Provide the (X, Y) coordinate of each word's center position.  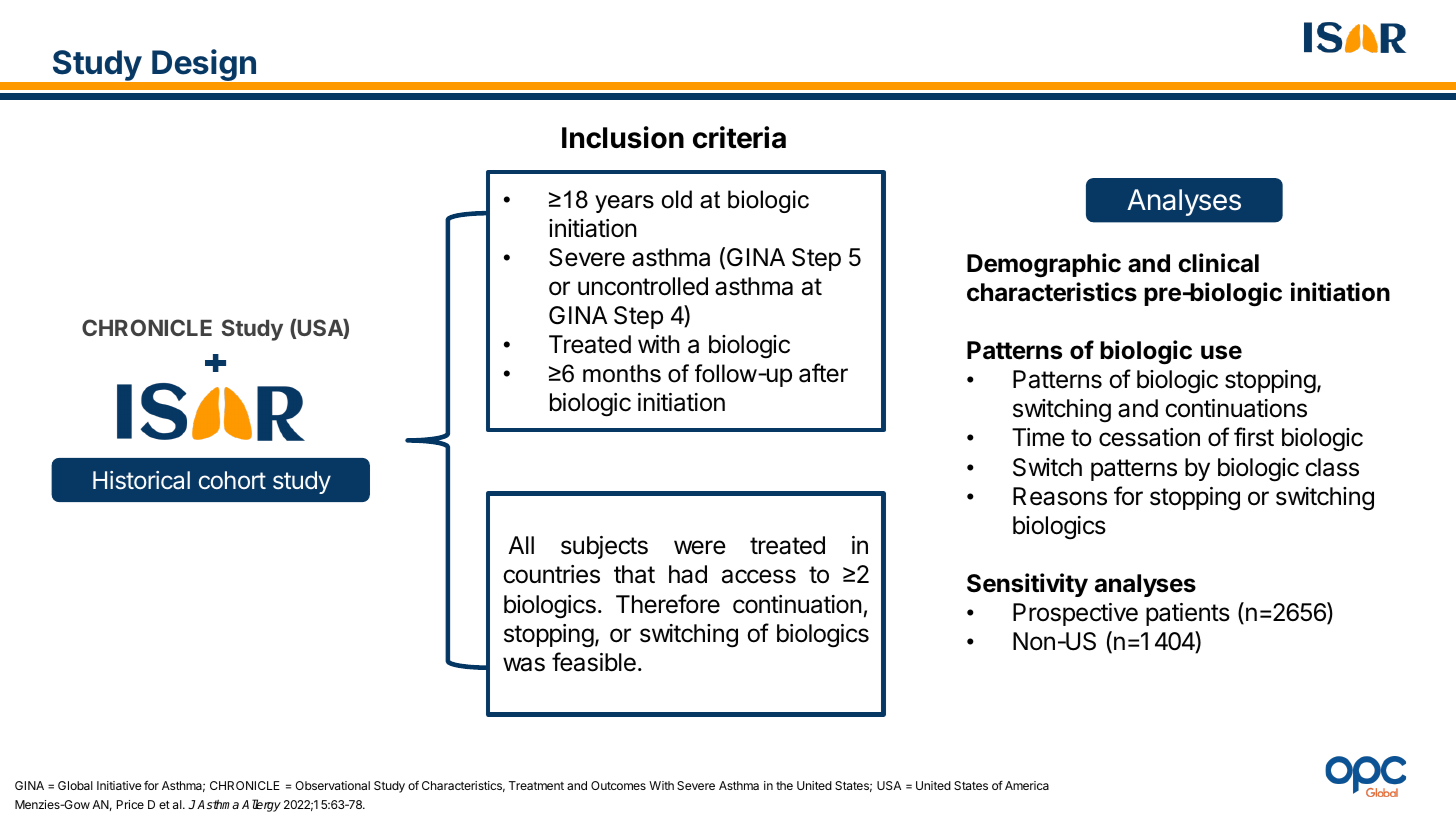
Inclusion (623, 137)
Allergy (261, 805)
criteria (739, 137)
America (1027, 785)
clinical (1218, 263)
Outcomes (618, 785)
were (700, 547)
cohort (232, 480)
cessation (1149, 437)
